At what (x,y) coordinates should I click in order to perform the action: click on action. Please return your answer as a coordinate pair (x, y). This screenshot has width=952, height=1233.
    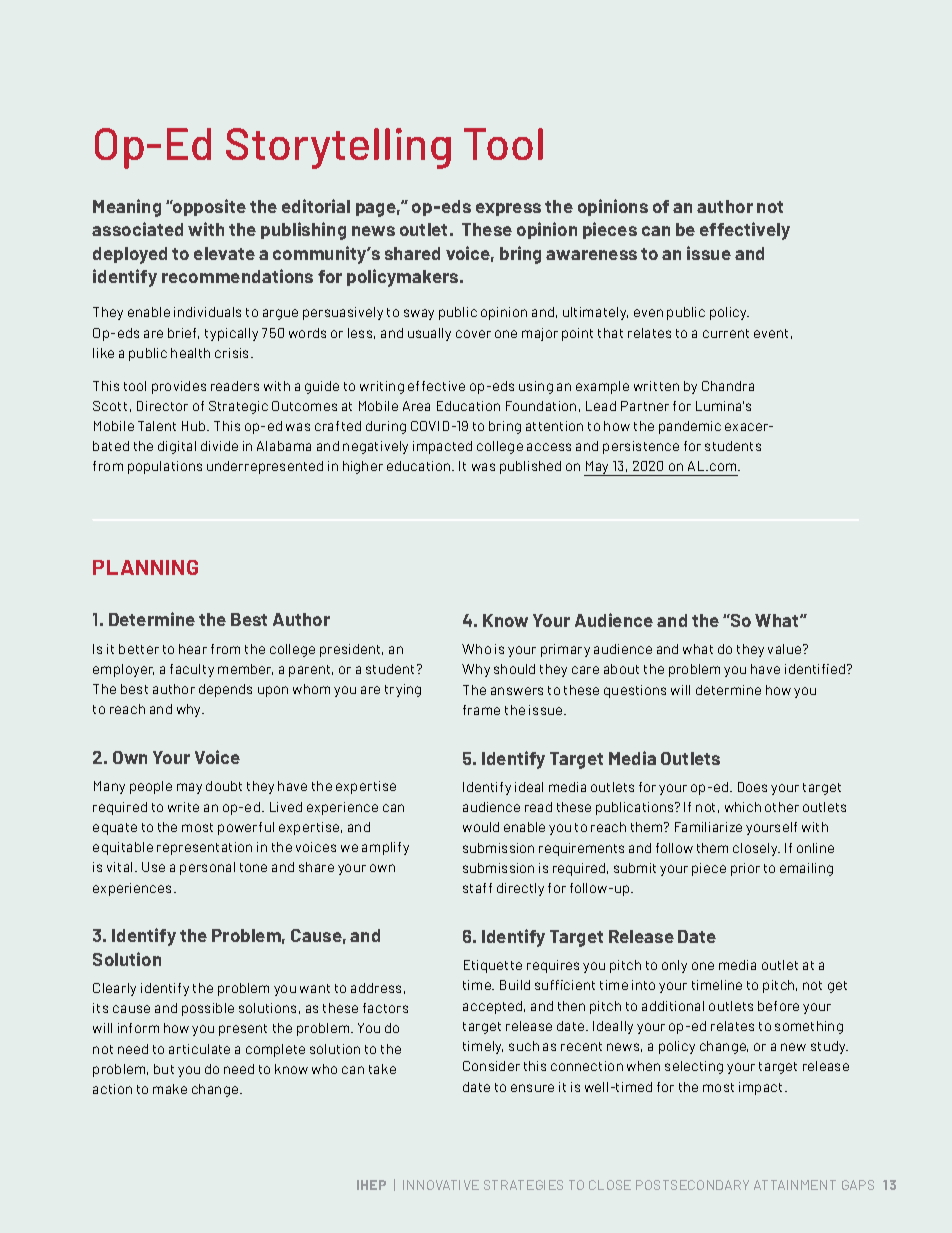
    Looking at the image, I should click on (112, 1089).
